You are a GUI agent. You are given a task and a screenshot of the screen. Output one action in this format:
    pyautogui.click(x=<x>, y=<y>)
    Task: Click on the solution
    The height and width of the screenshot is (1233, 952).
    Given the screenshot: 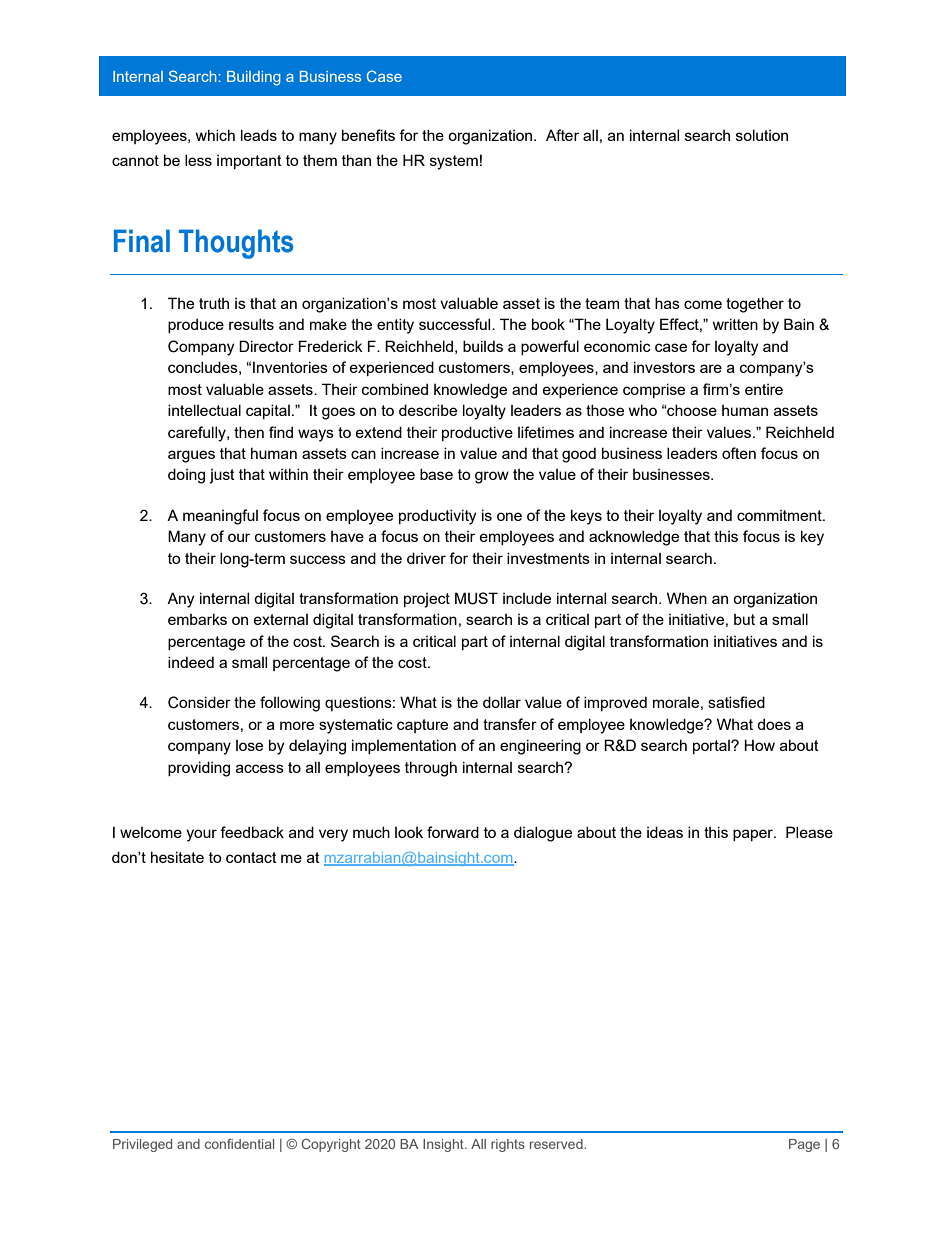 What is the action you would take?
    pyautogui.click(x=762, y=135)
